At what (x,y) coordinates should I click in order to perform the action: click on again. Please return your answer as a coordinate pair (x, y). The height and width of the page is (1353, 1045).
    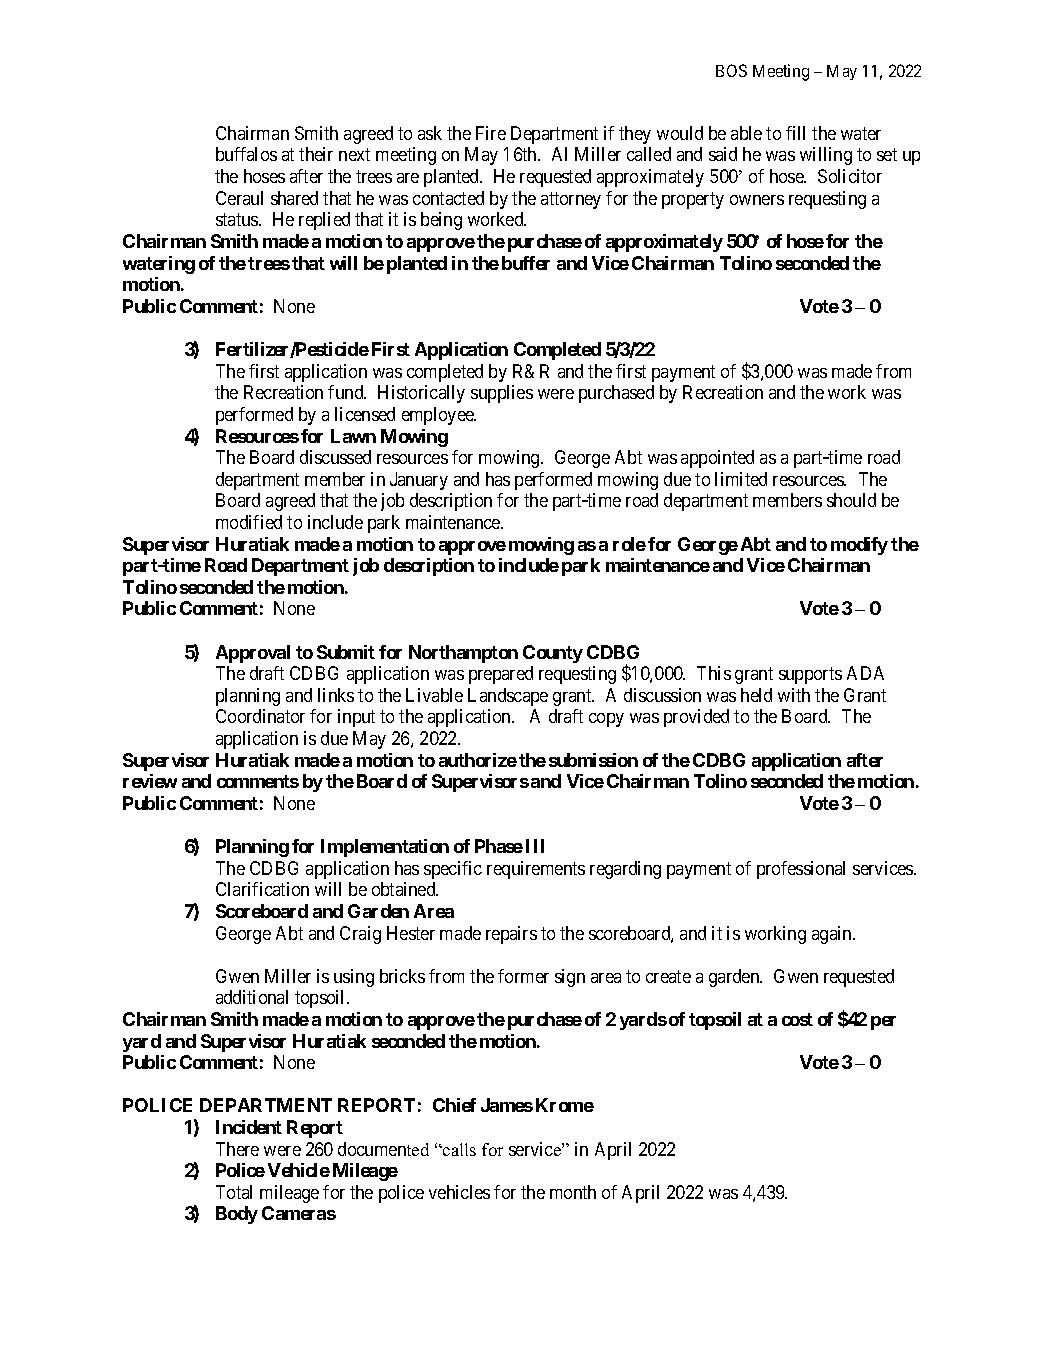
    Looking at the image, I should click on (833, 935).
